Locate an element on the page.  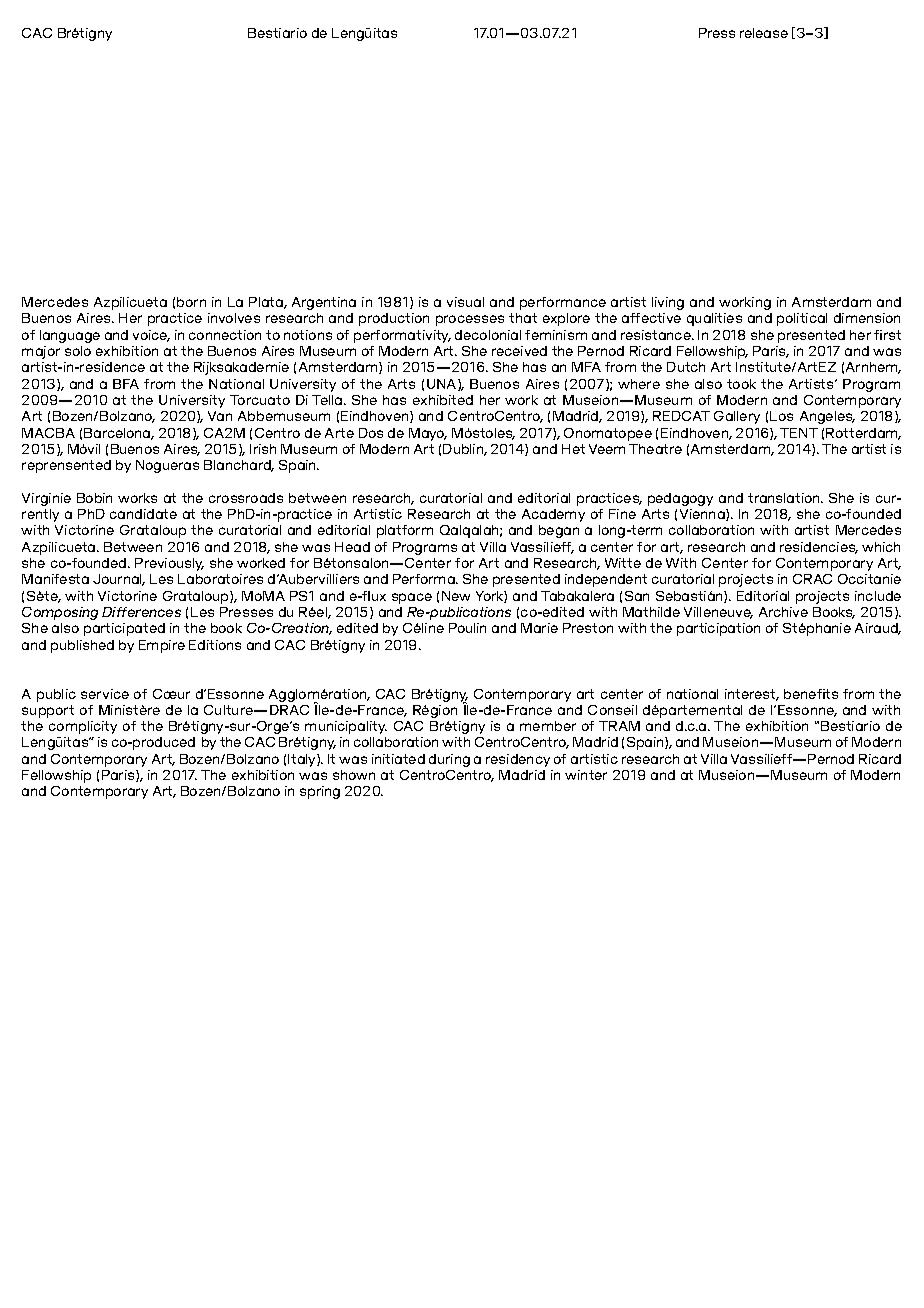
Los is located at coordinates (781, 416).
